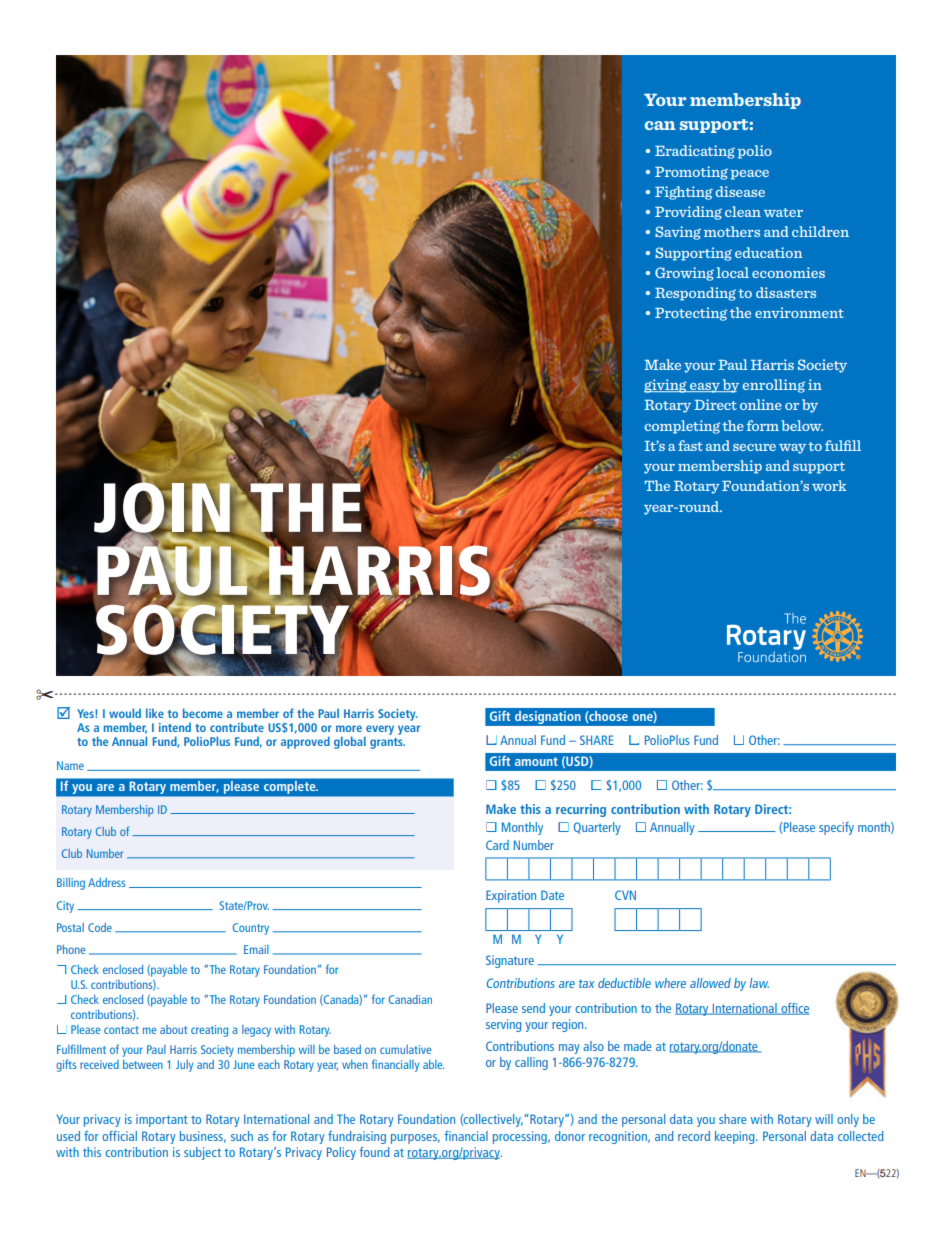  I want to click on like, so click(155, 713).
